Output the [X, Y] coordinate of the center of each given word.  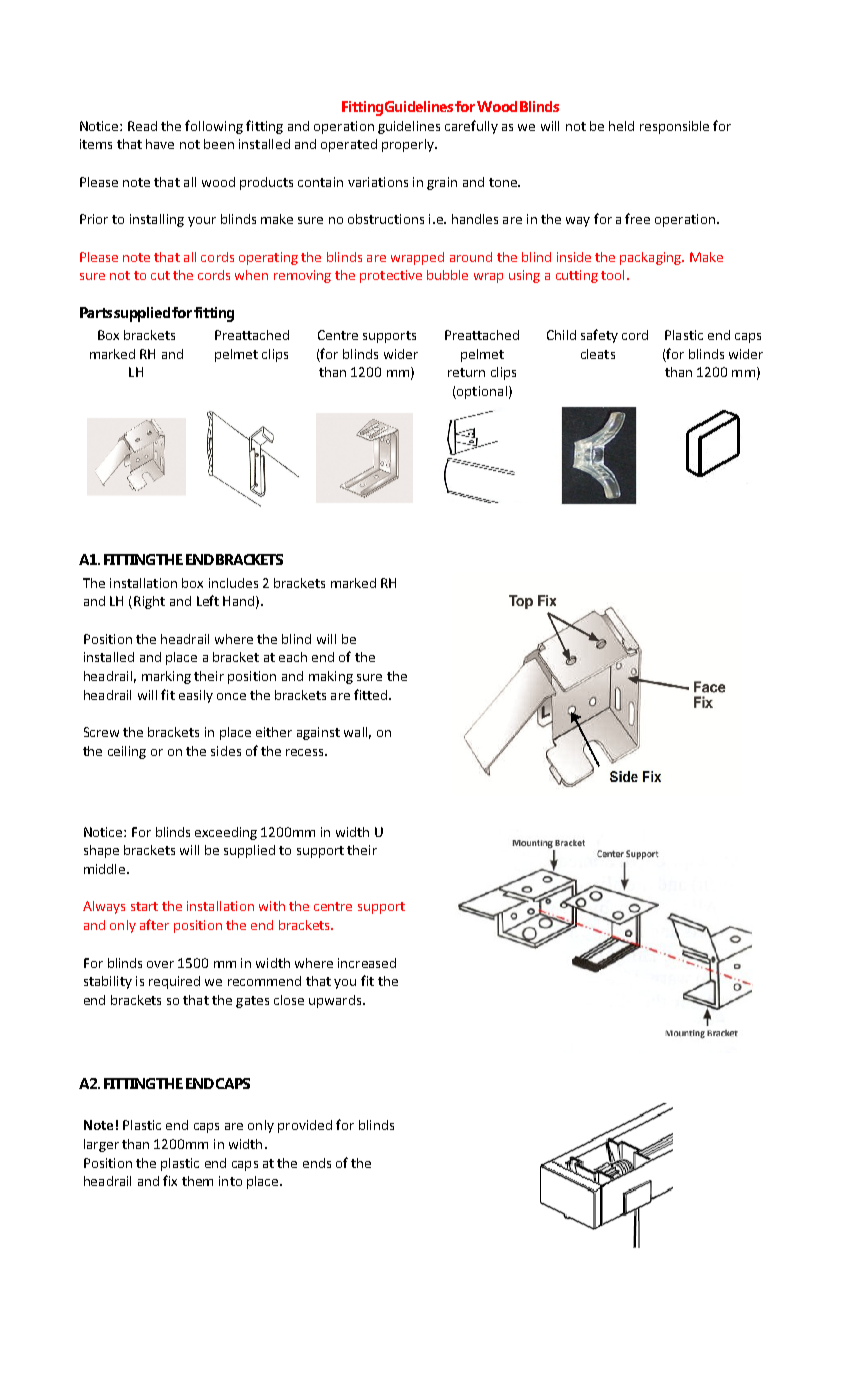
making [331, 677]
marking [166, 677]
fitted [370, 694]
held [621, 126]
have [160, 144]
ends [317, 1163]
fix [170, 1180]
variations [378, 182]
